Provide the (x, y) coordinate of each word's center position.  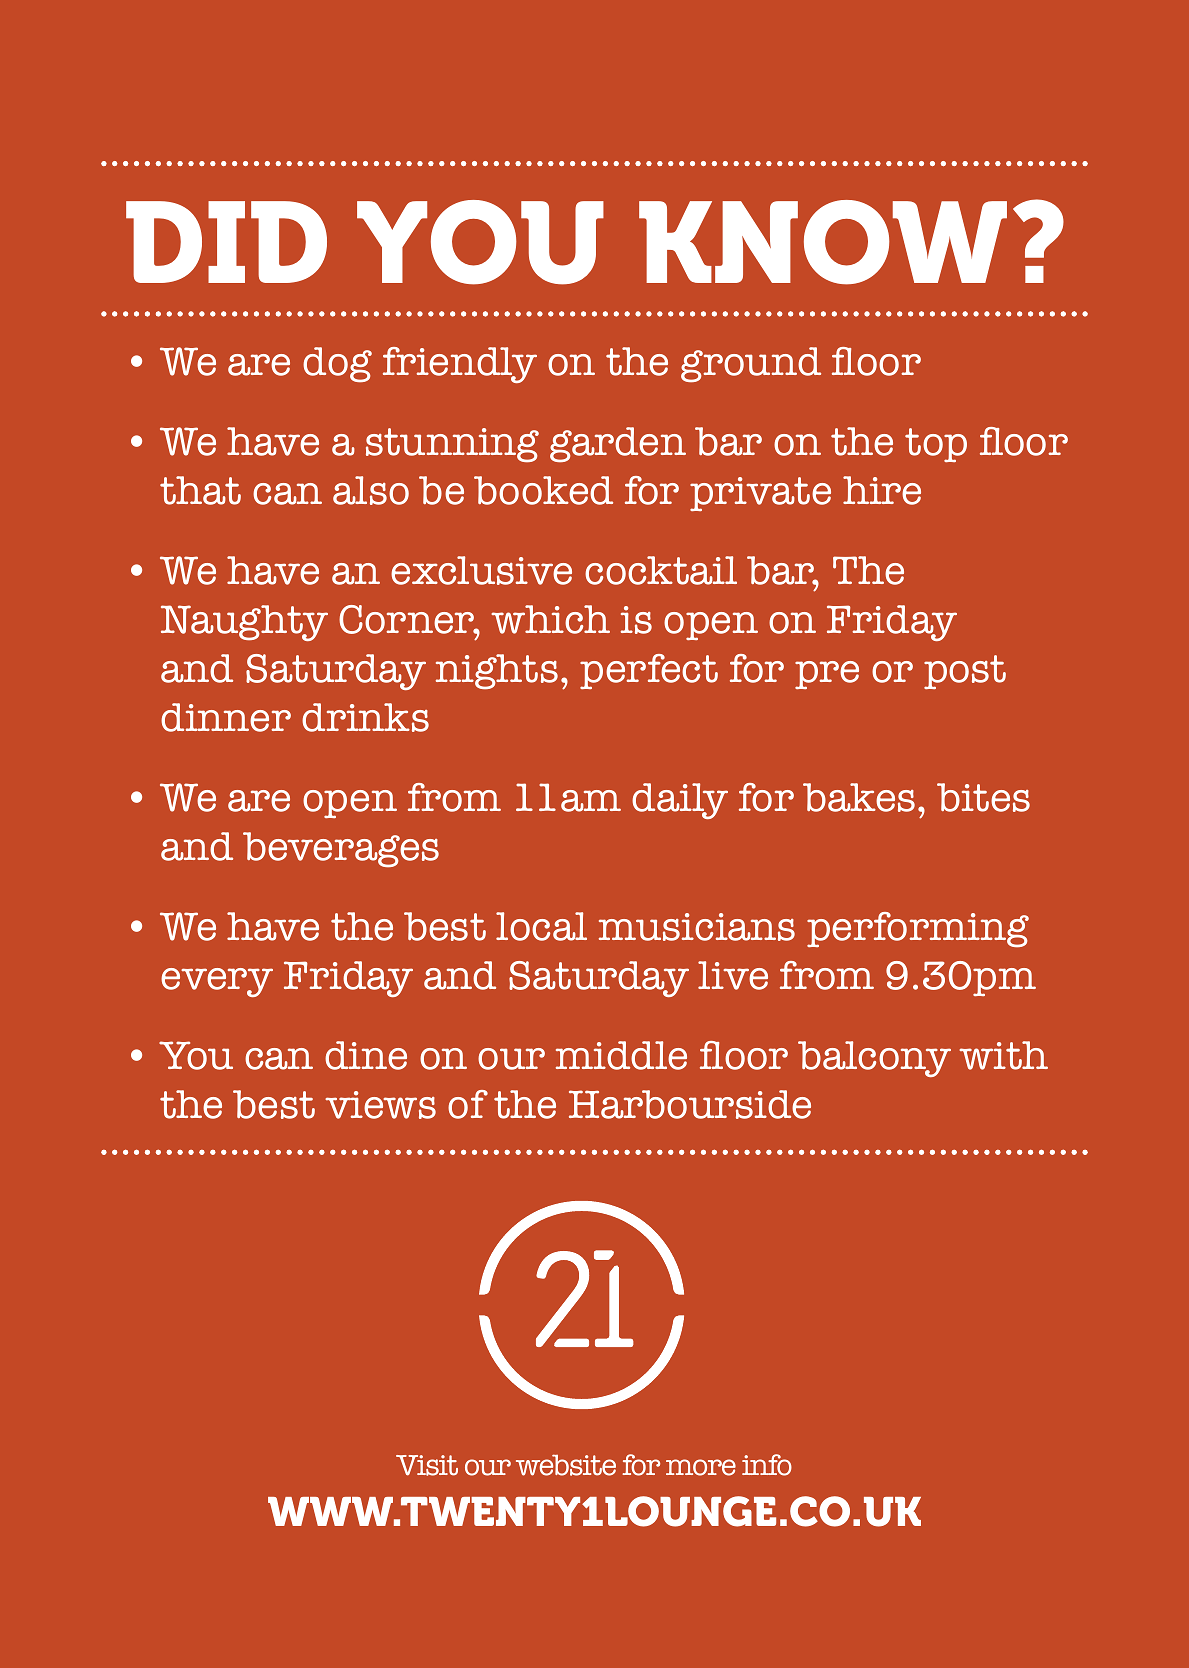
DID (226, 242)
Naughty (244, 623)
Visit (427, 1465)
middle (621, 1055)
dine (366, 1055)
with (1003, 1055)
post (965, 672)
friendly (460, 365)
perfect (649, 671)
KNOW (823, 242)
